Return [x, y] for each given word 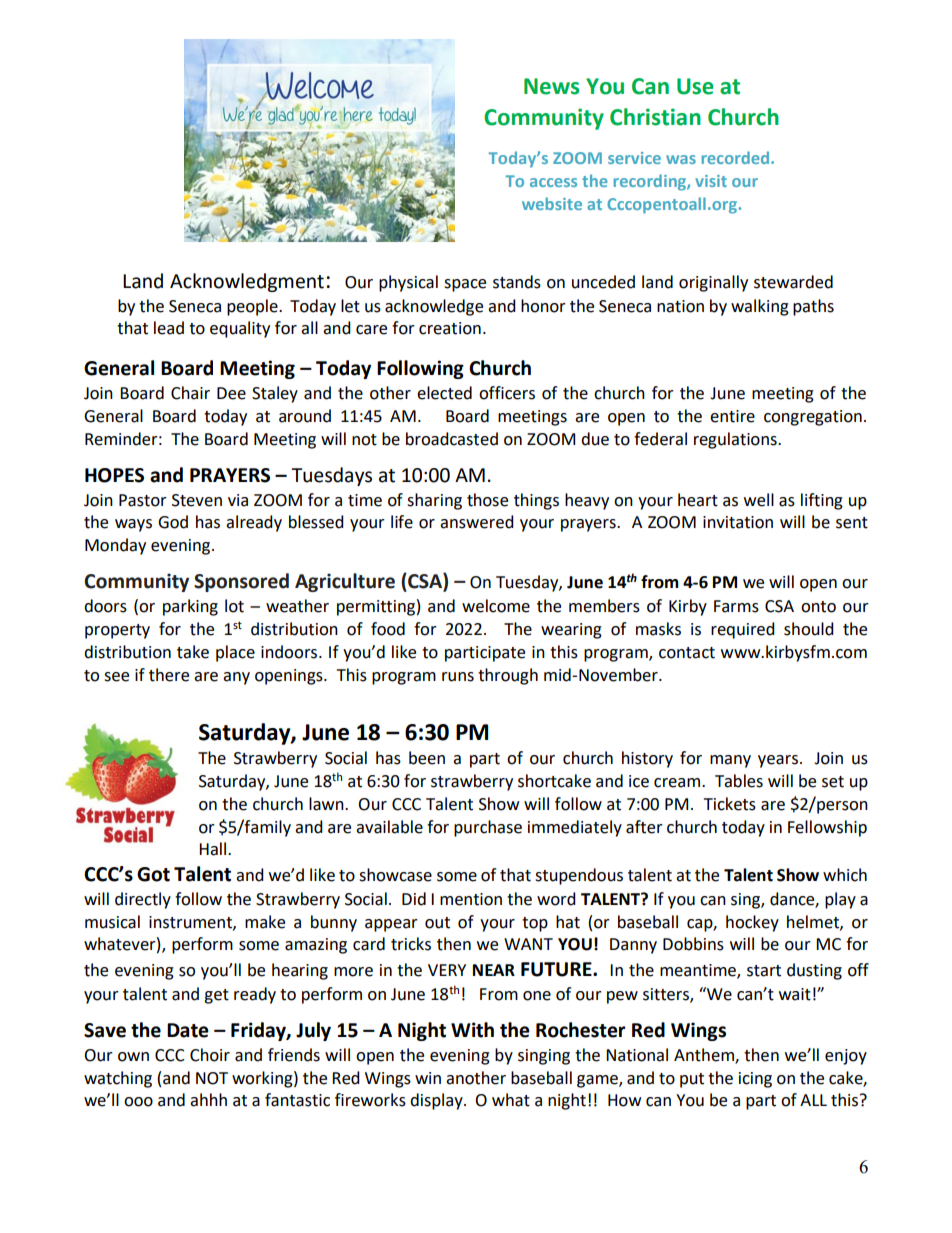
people [253, 307]
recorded [737, 157]
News [552, 86]
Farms [736, 606]
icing [755, 1080]
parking [190, 607]
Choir [210, 1055]
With [472, 1030]
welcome [496, 606]
